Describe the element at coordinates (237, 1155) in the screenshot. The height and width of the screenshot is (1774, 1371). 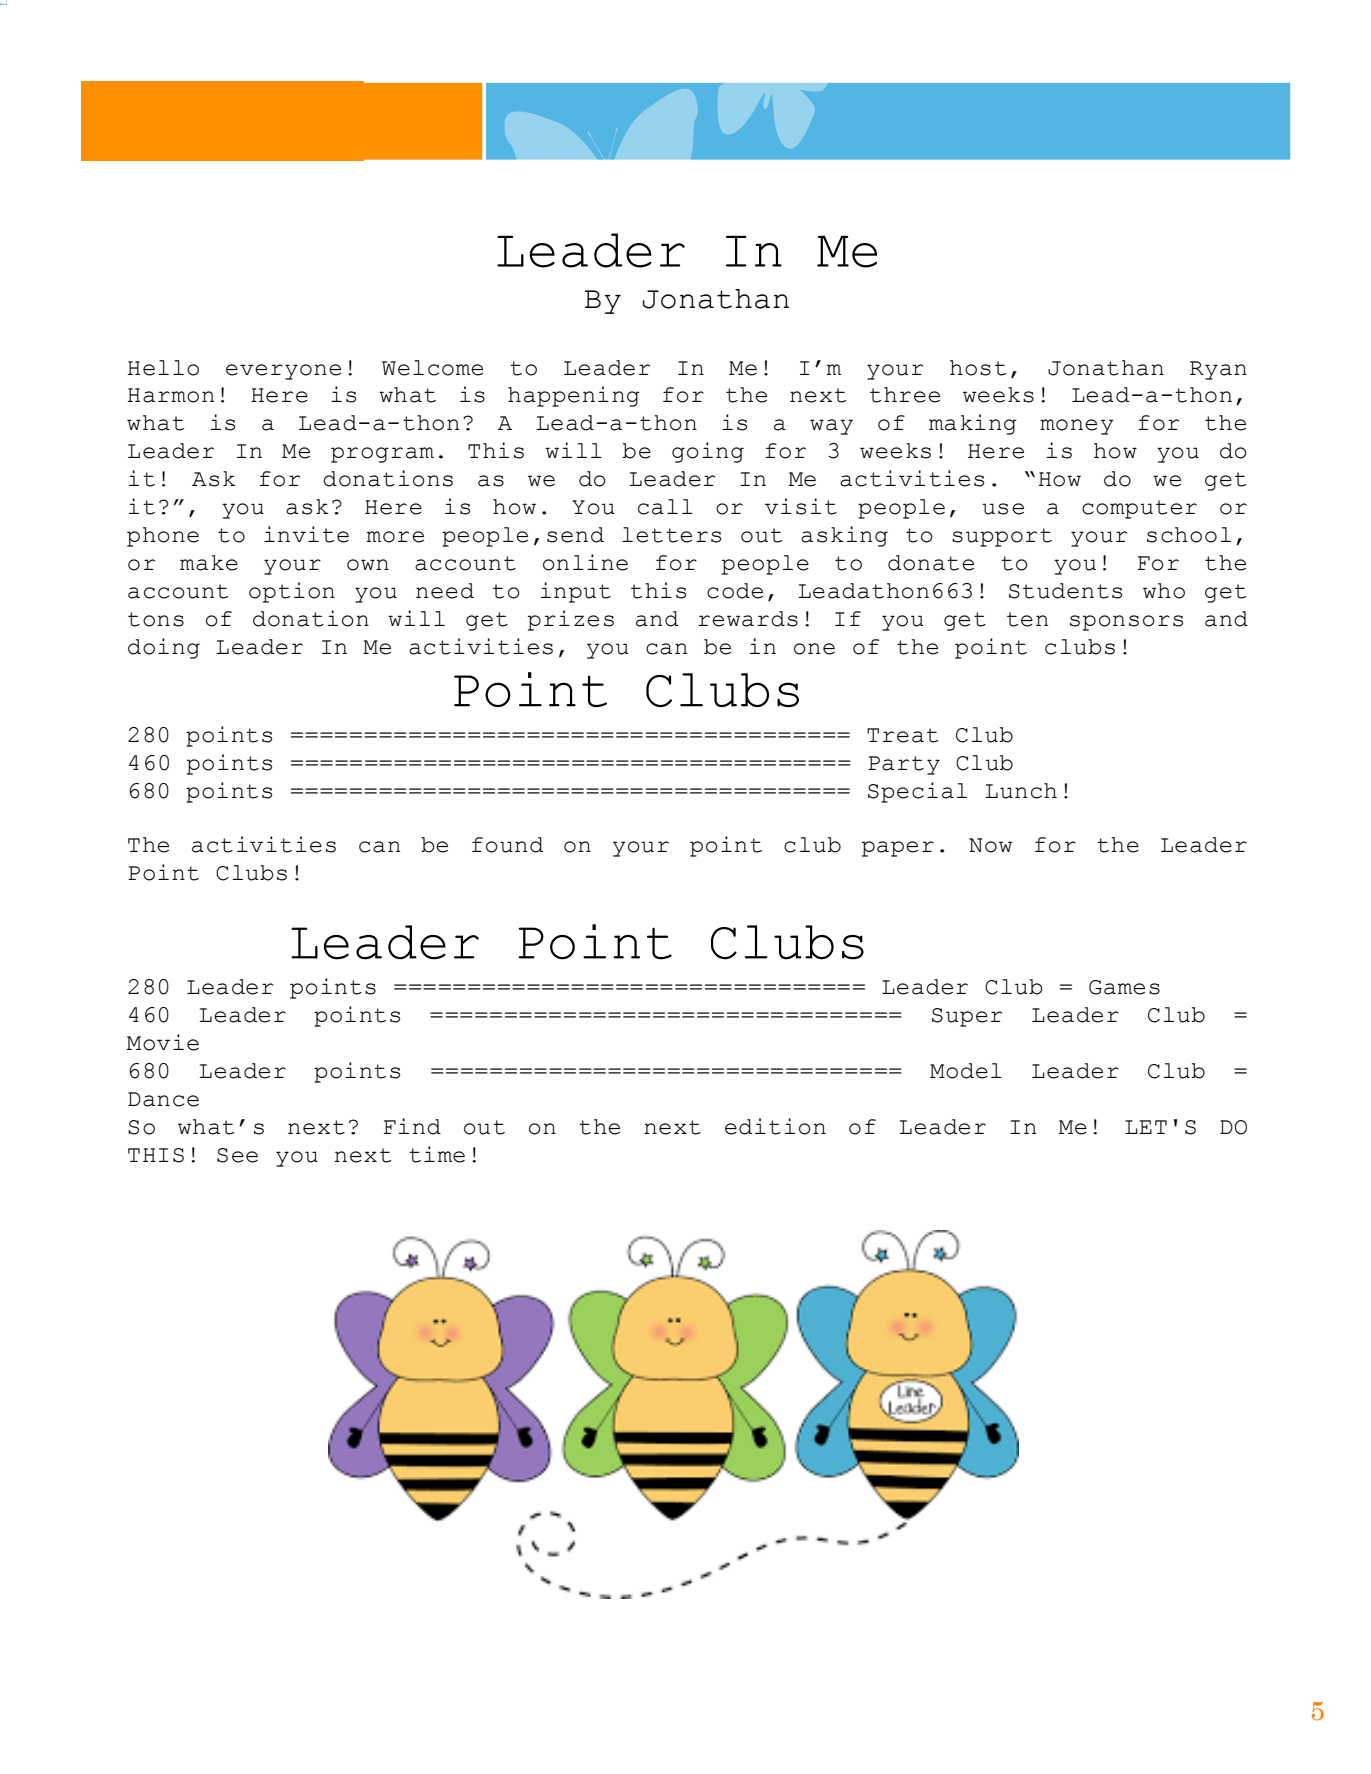
I see `See` at that location.
